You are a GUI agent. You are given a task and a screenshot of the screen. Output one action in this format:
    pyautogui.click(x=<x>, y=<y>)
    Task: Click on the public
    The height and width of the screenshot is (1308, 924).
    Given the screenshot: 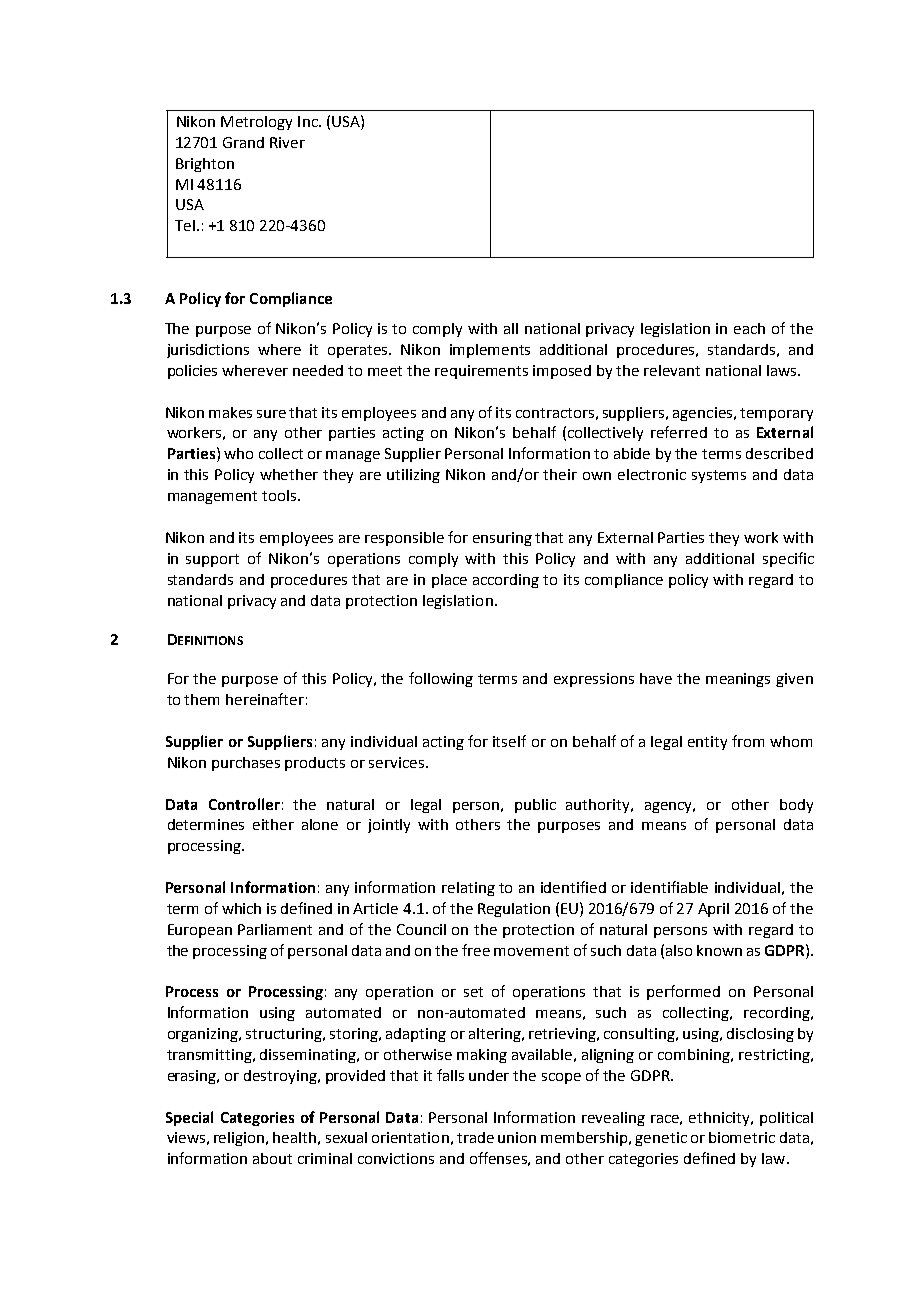 What is the action you would take?
    pyautogui.click(x=535, y=806)
